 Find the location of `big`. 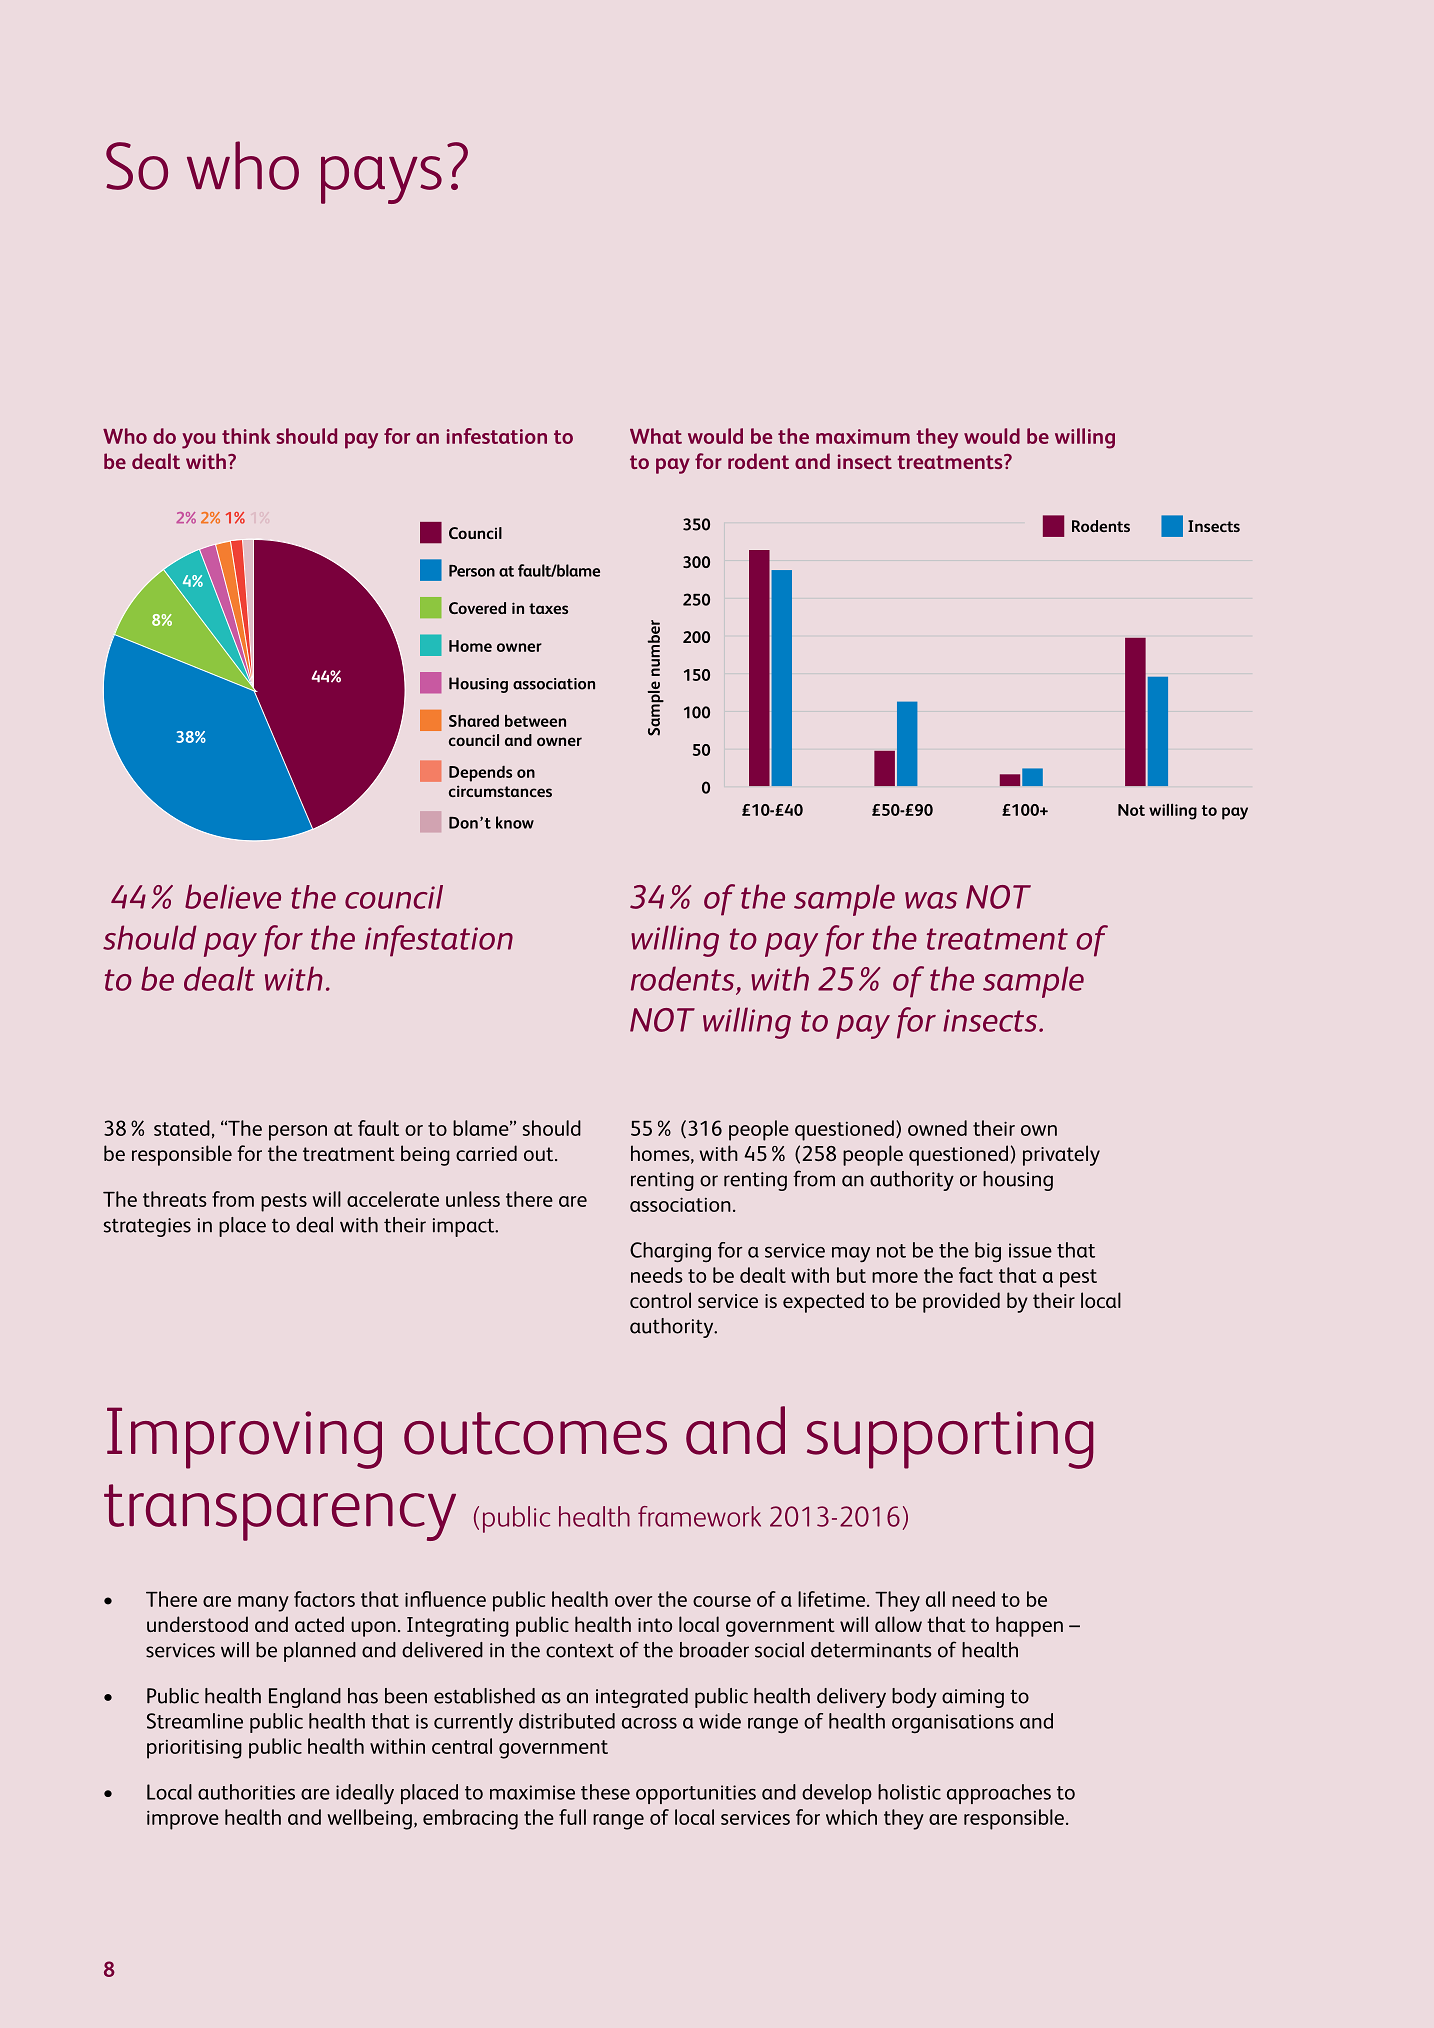

big is located at coordinates (988, 1252).
